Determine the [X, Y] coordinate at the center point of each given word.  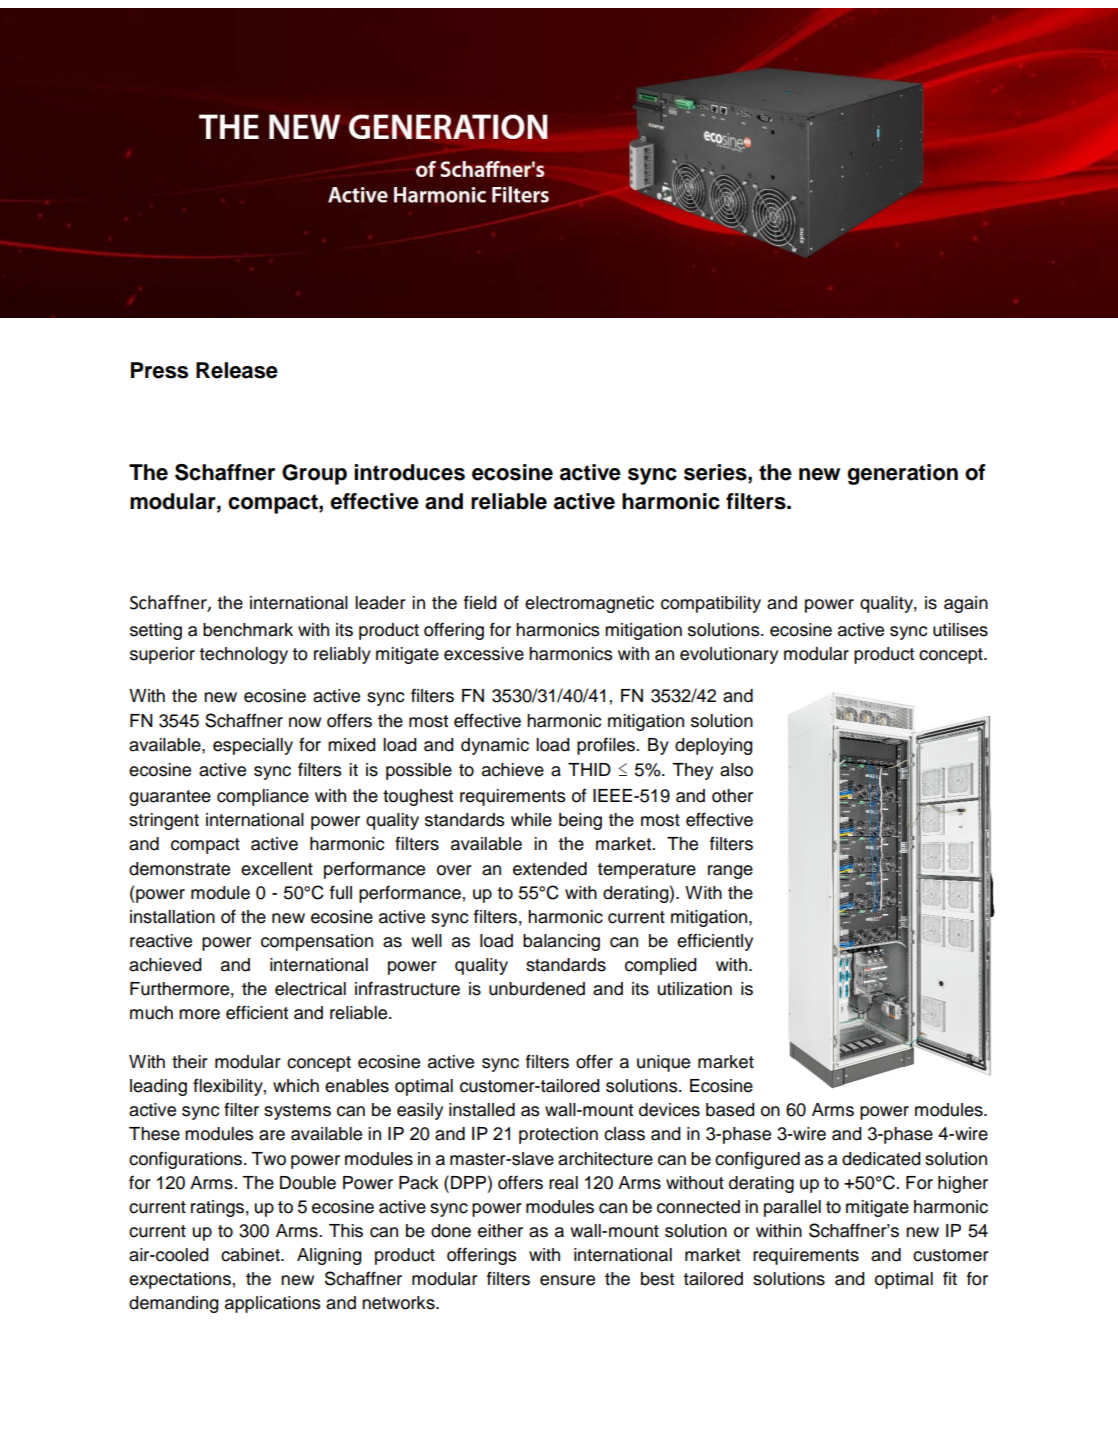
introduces [409, 472]
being [580, 821]
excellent [277, 869]
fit [950, 1278]
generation [902, 474]
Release [237, 370]
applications [273, 1304]
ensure [567, 1280]
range [730, 872]
